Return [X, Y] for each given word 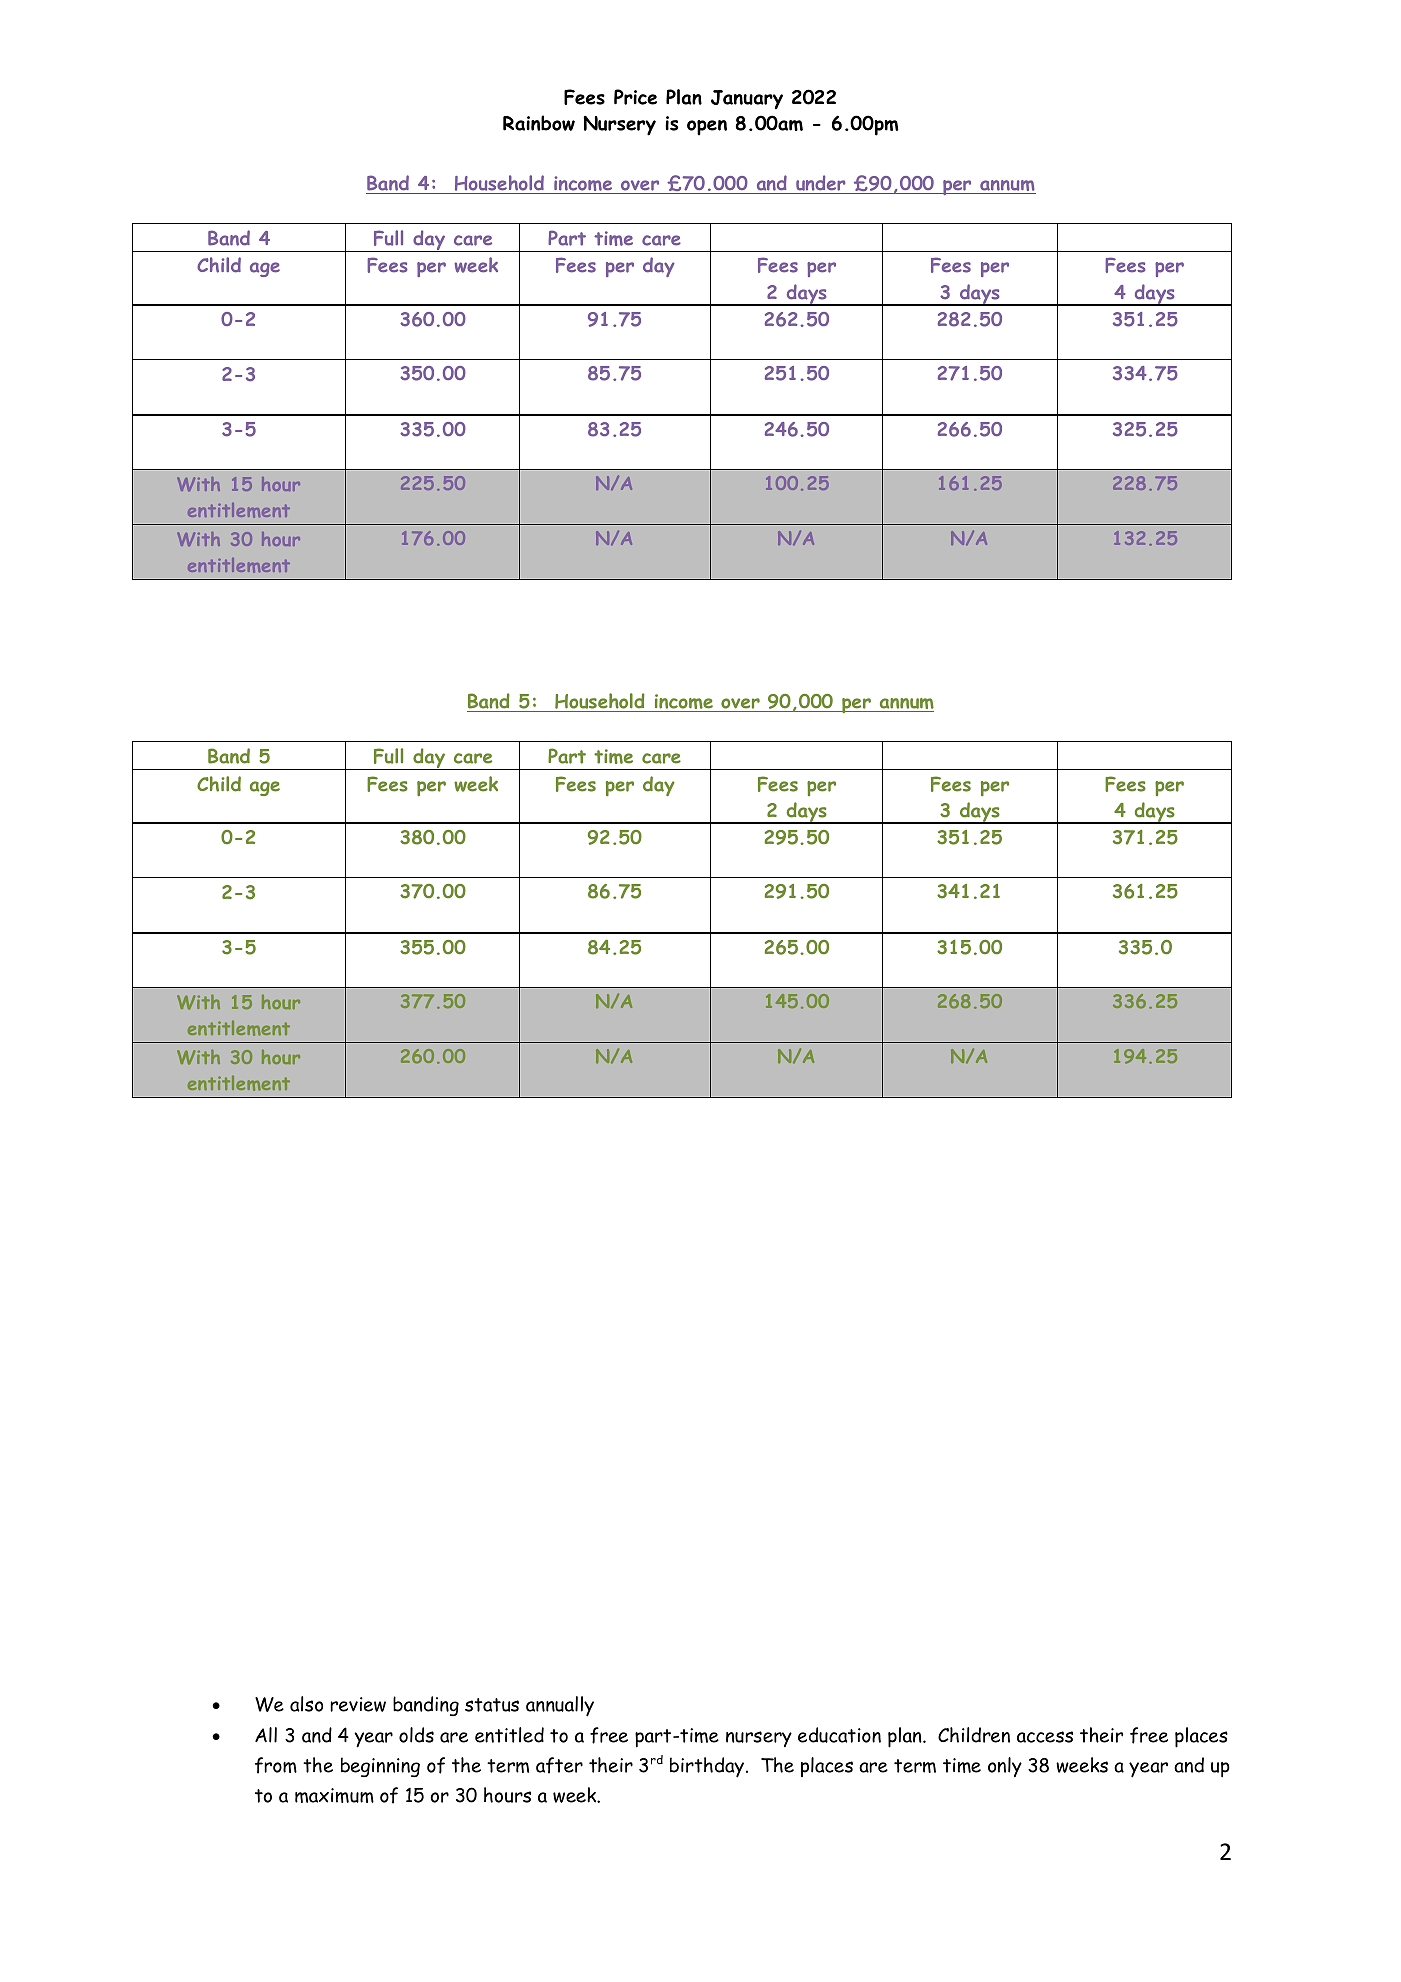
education [839, 1735]
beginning [380, 1767]
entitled [509, 1735]
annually [560, 1706]
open [707, 128]
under [820, 183]
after [559, 1765]
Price [635, 97]
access [1045, 1737]
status [492, 1705]
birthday [708, 1767]
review [358, 1704]
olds [416, 1735]
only [1005, 1767]
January [747, 99]
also [306, 1704]
